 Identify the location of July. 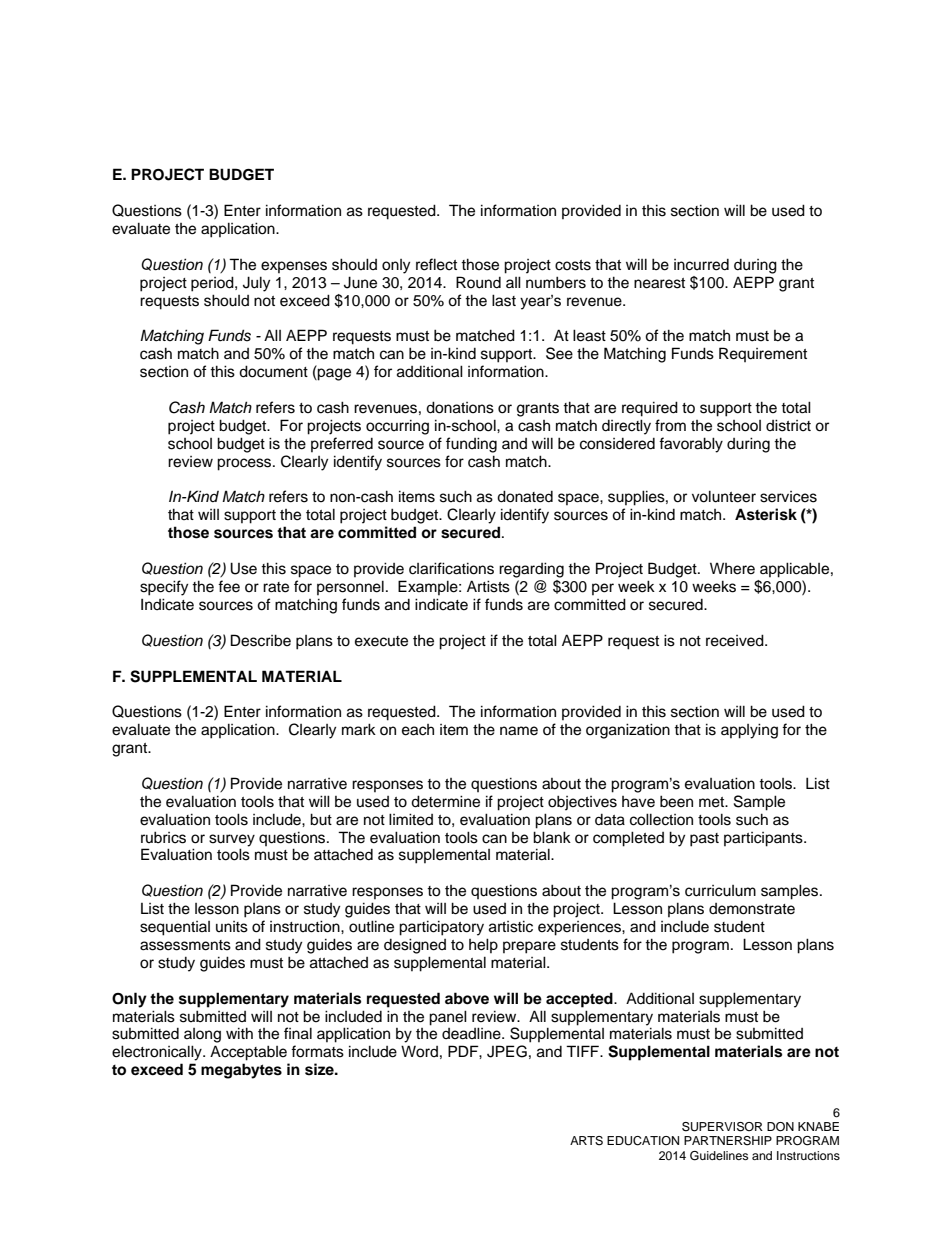
(256, 284).
